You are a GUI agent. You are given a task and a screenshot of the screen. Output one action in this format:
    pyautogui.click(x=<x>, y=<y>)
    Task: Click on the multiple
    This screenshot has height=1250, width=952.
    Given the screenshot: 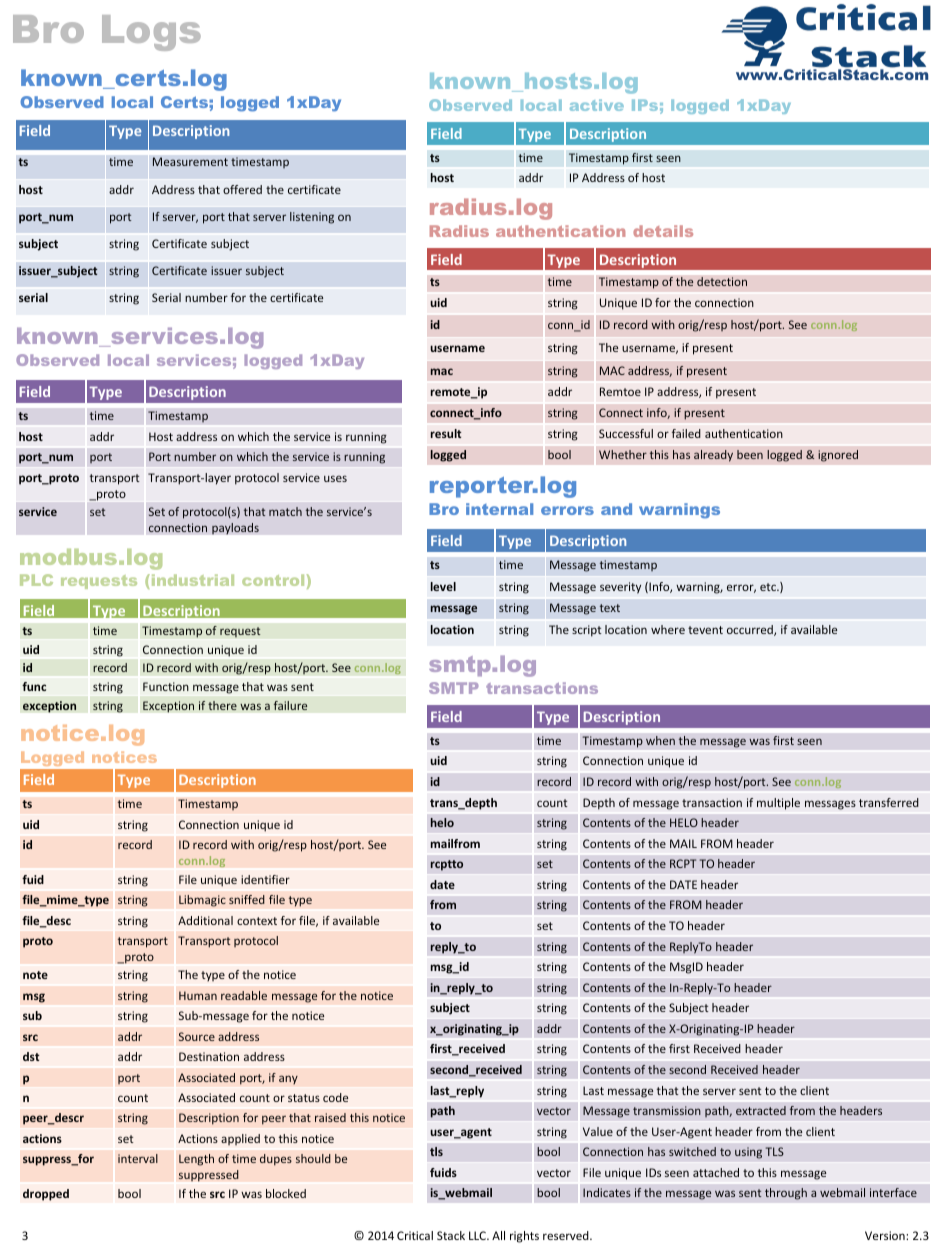 What is the action you would take?
    pyautogui.click(x=778, y=804)
